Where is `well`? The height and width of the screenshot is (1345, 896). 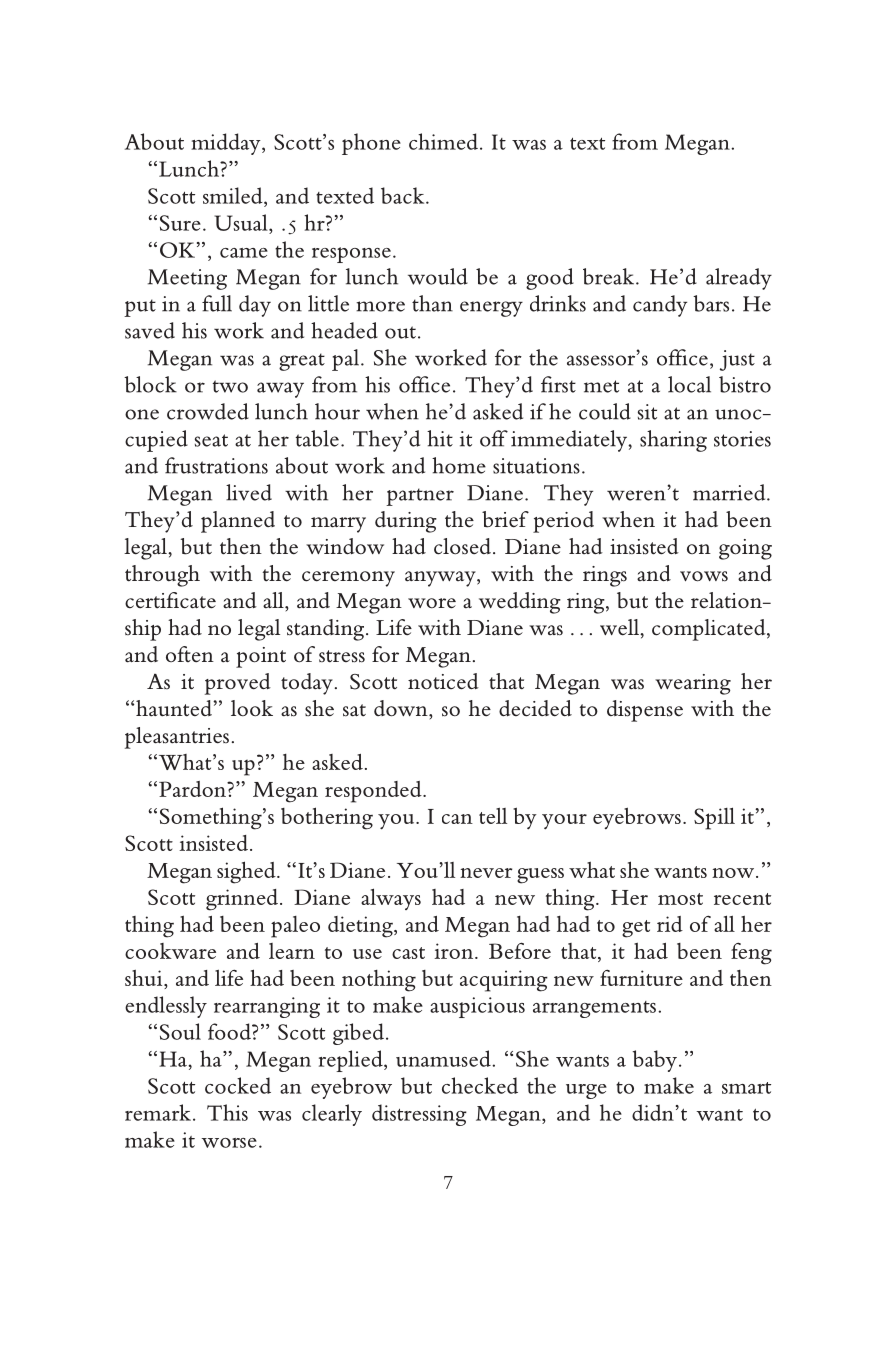 well is located at coordinates (620, 627).
